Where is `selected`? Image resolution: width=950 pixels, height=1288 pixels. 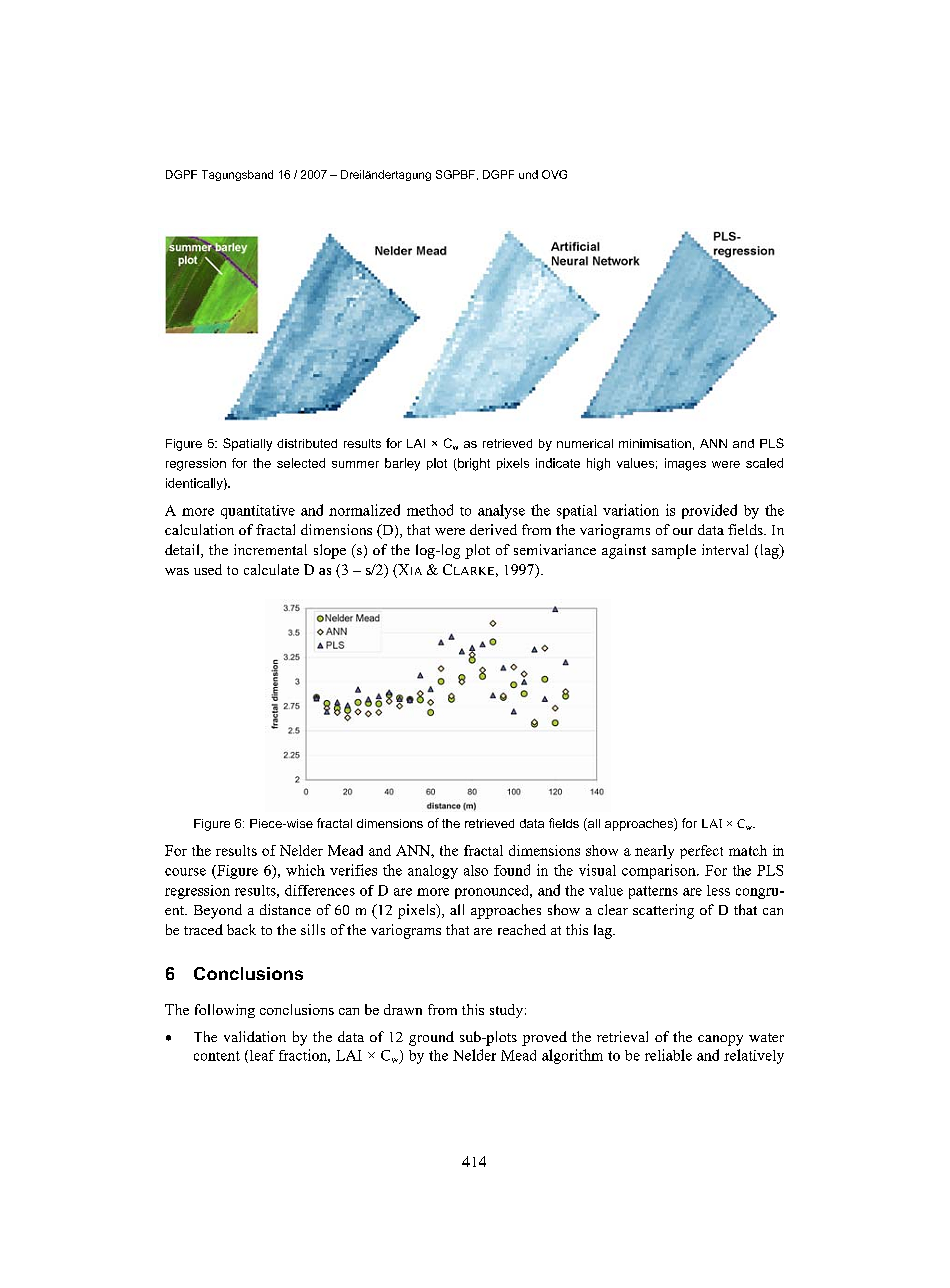
selected is located at coordinates (301, 463).
